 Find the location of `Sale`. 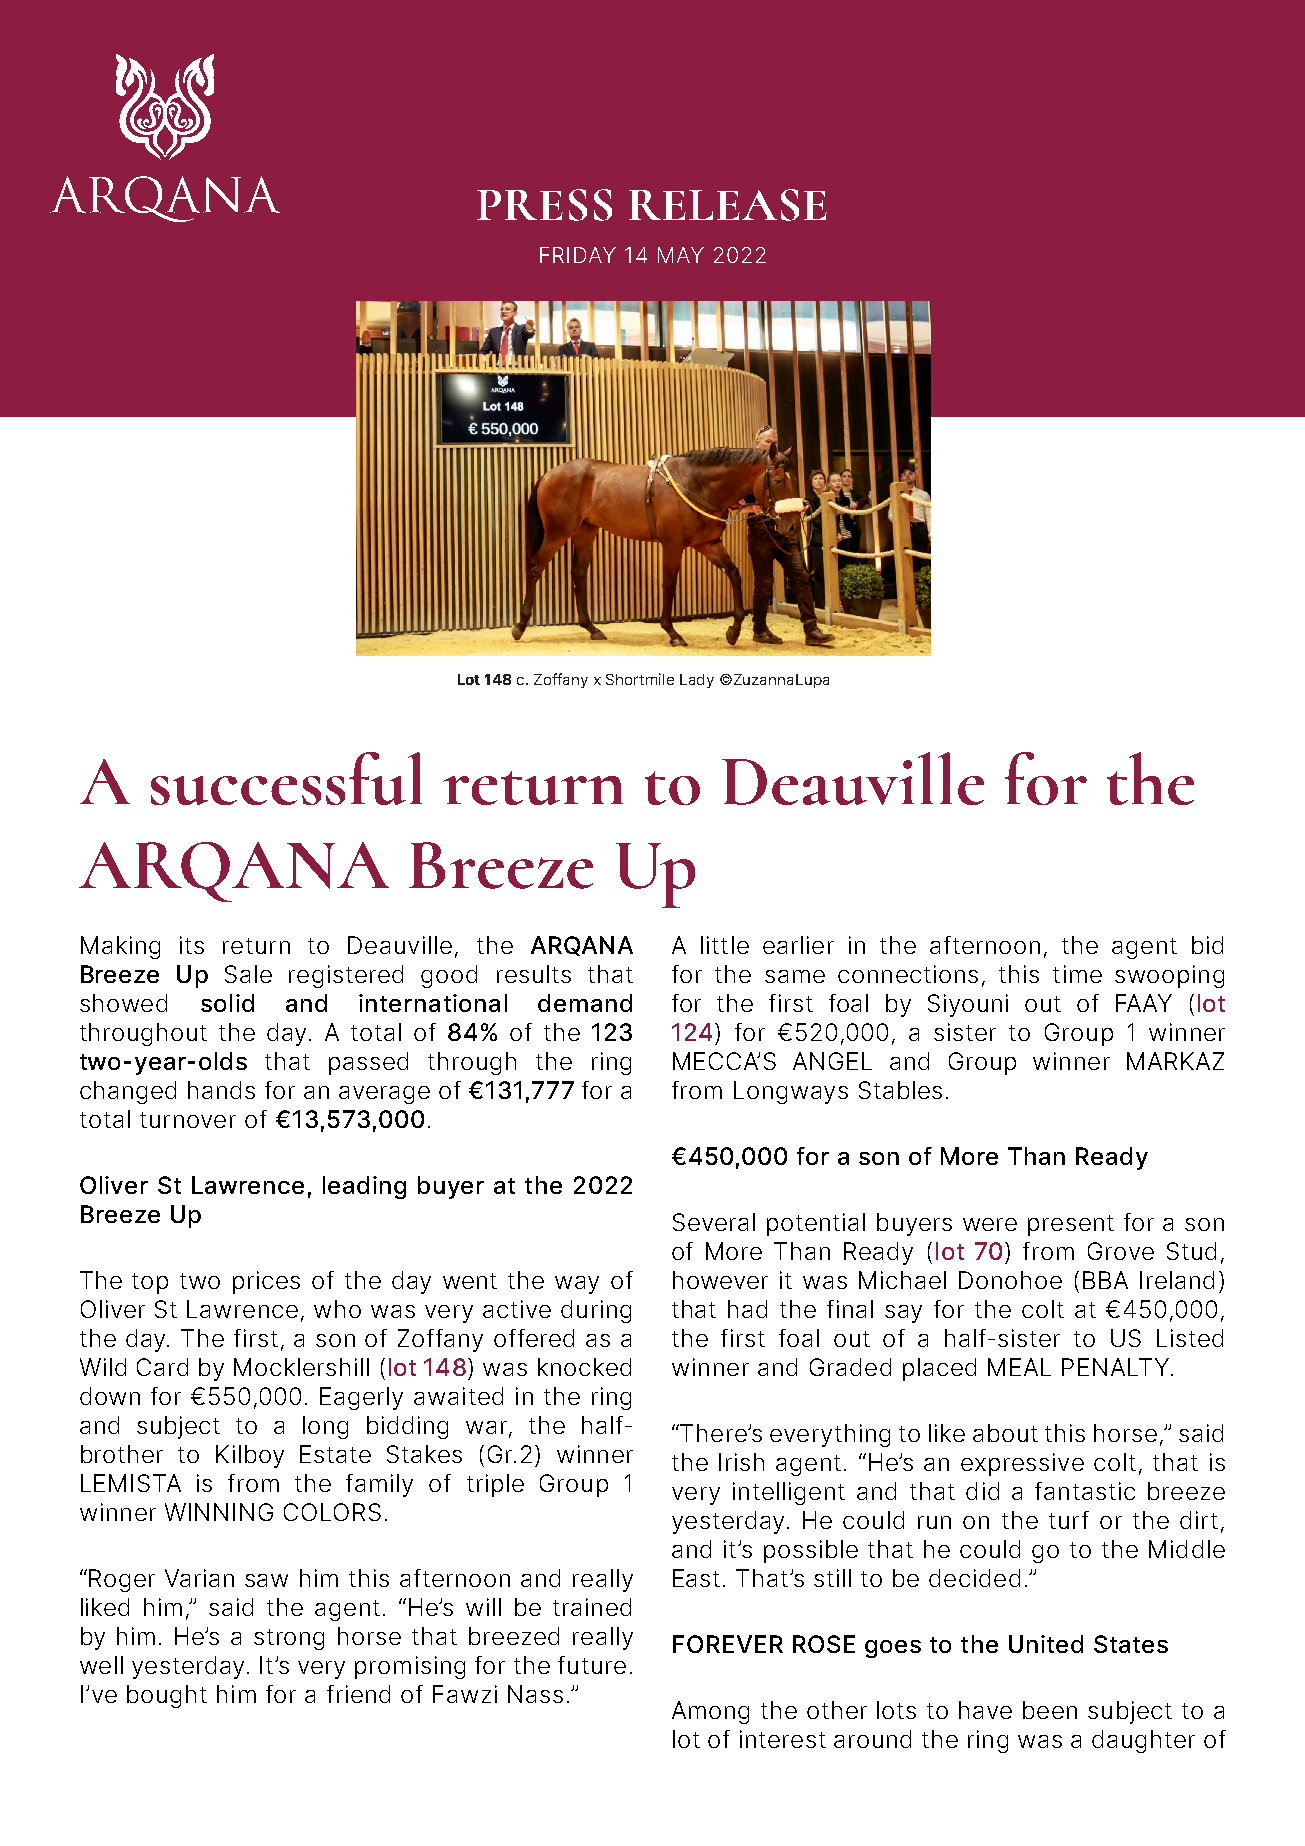

Sale is located at coordinates (248, 974).
